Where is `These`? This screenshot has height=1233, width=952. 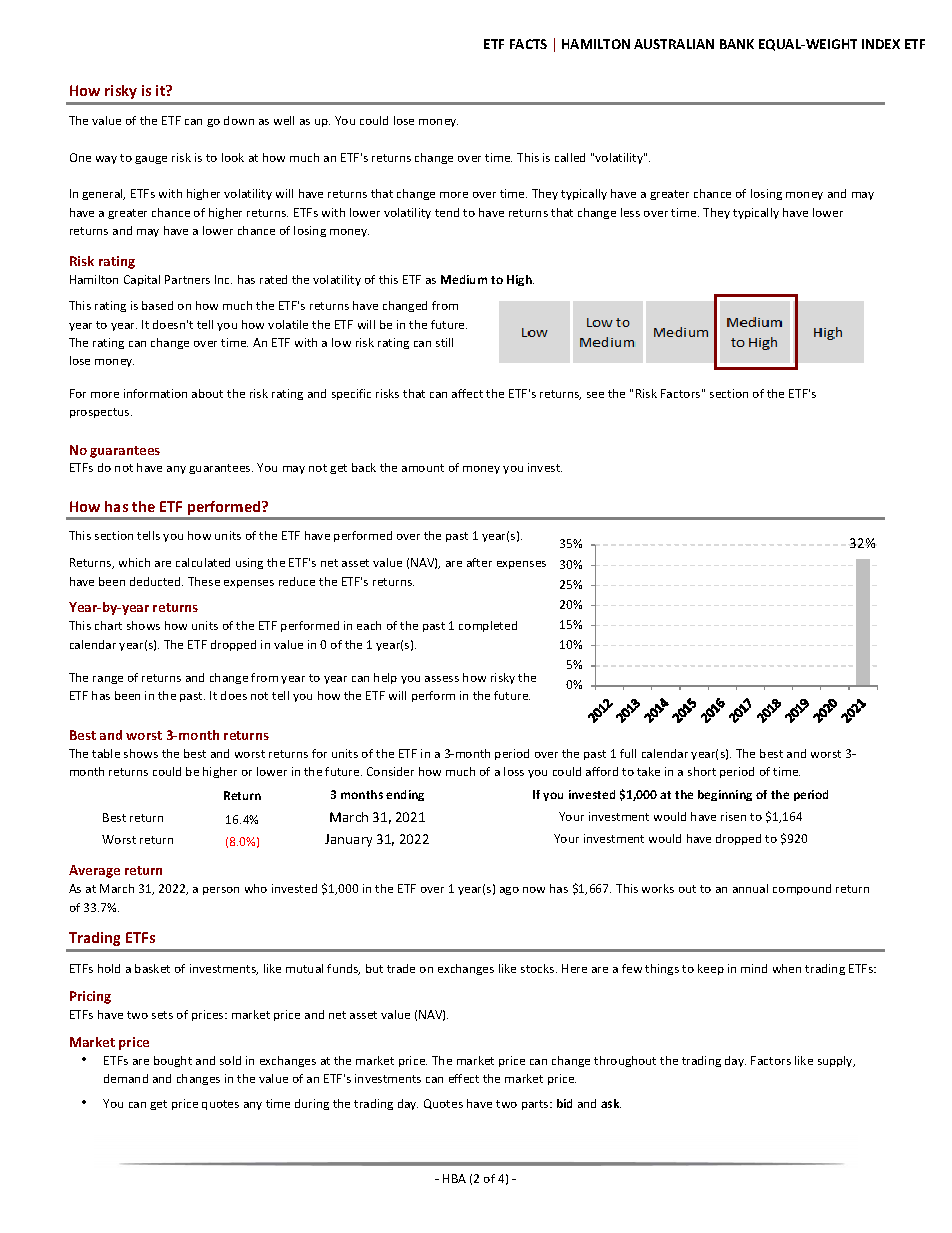 These is located at coordinates (204, 581).
